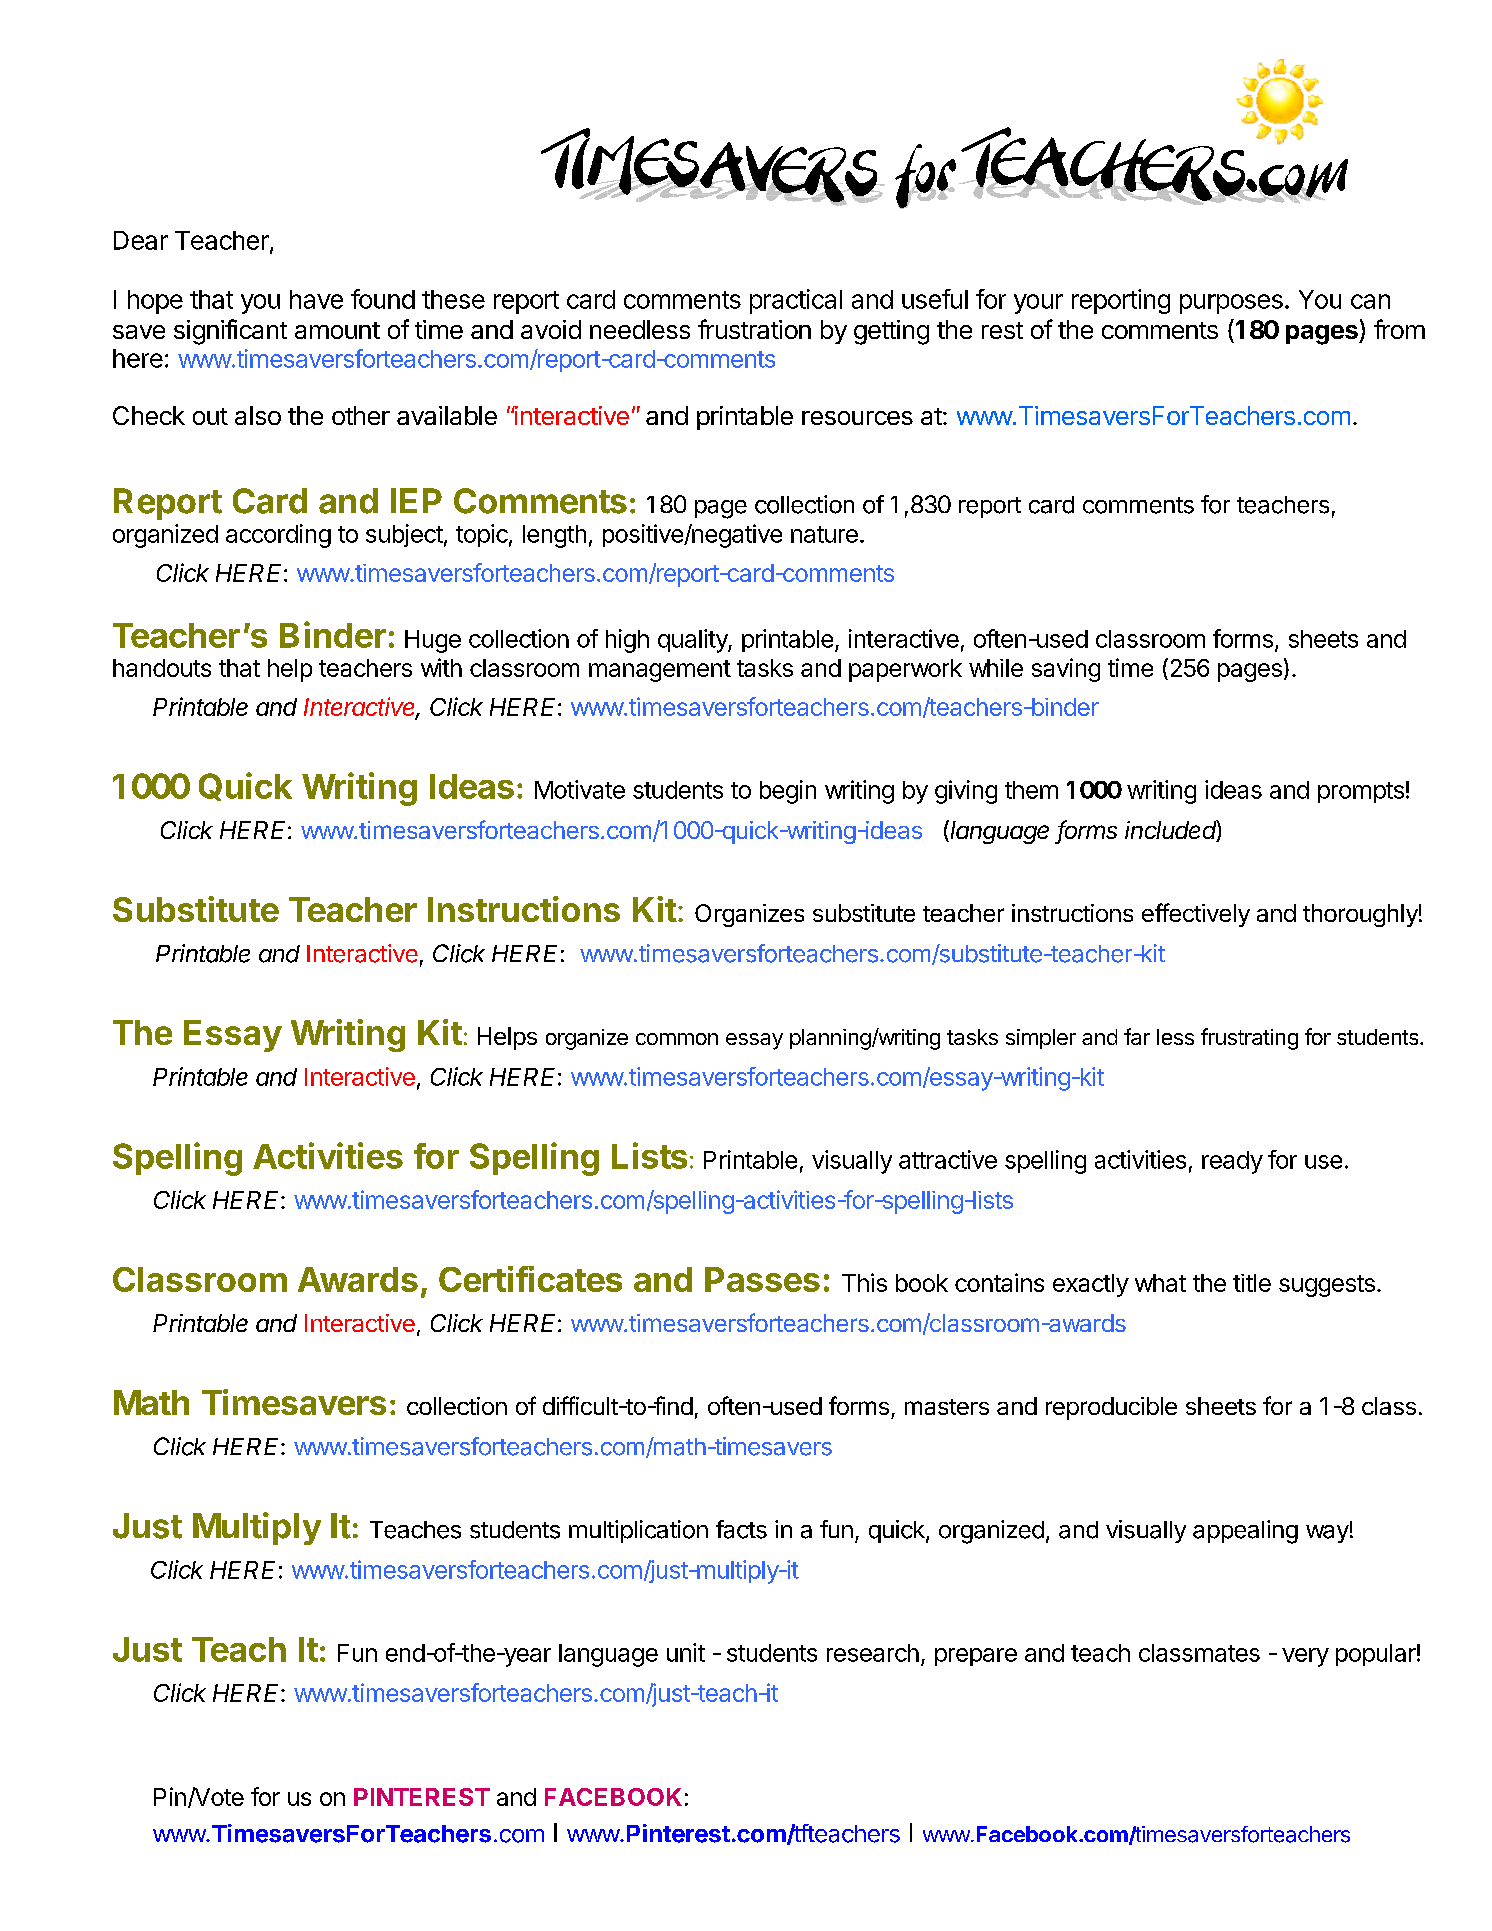 This screenshot has height=1931, width=1492. Describe the element at coordinates (316, 299) in the screenshot. I see `have` at that location.
